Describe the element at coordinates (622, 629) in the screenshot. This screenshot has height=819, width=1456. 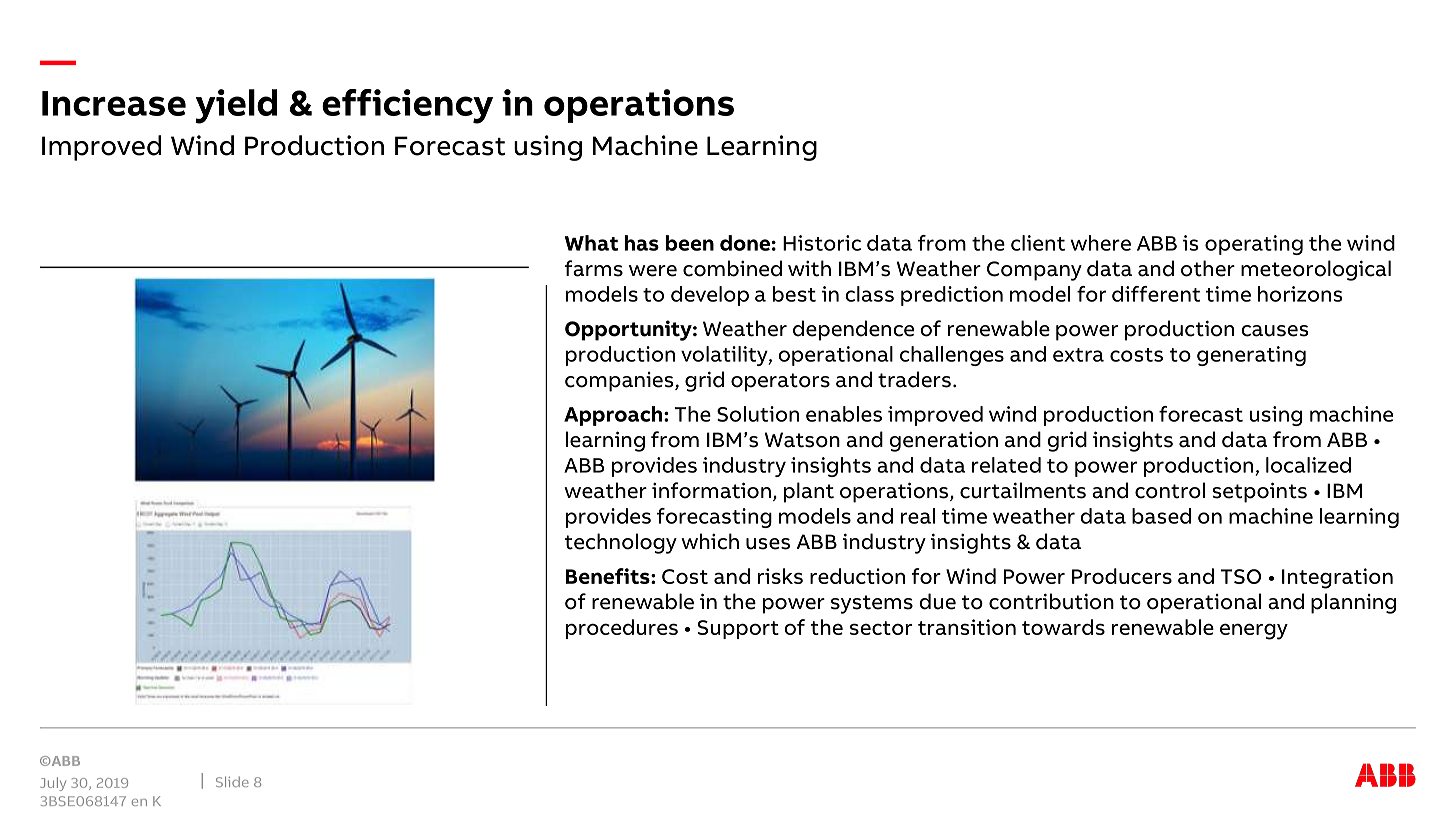
I see `procedures` at that location.
